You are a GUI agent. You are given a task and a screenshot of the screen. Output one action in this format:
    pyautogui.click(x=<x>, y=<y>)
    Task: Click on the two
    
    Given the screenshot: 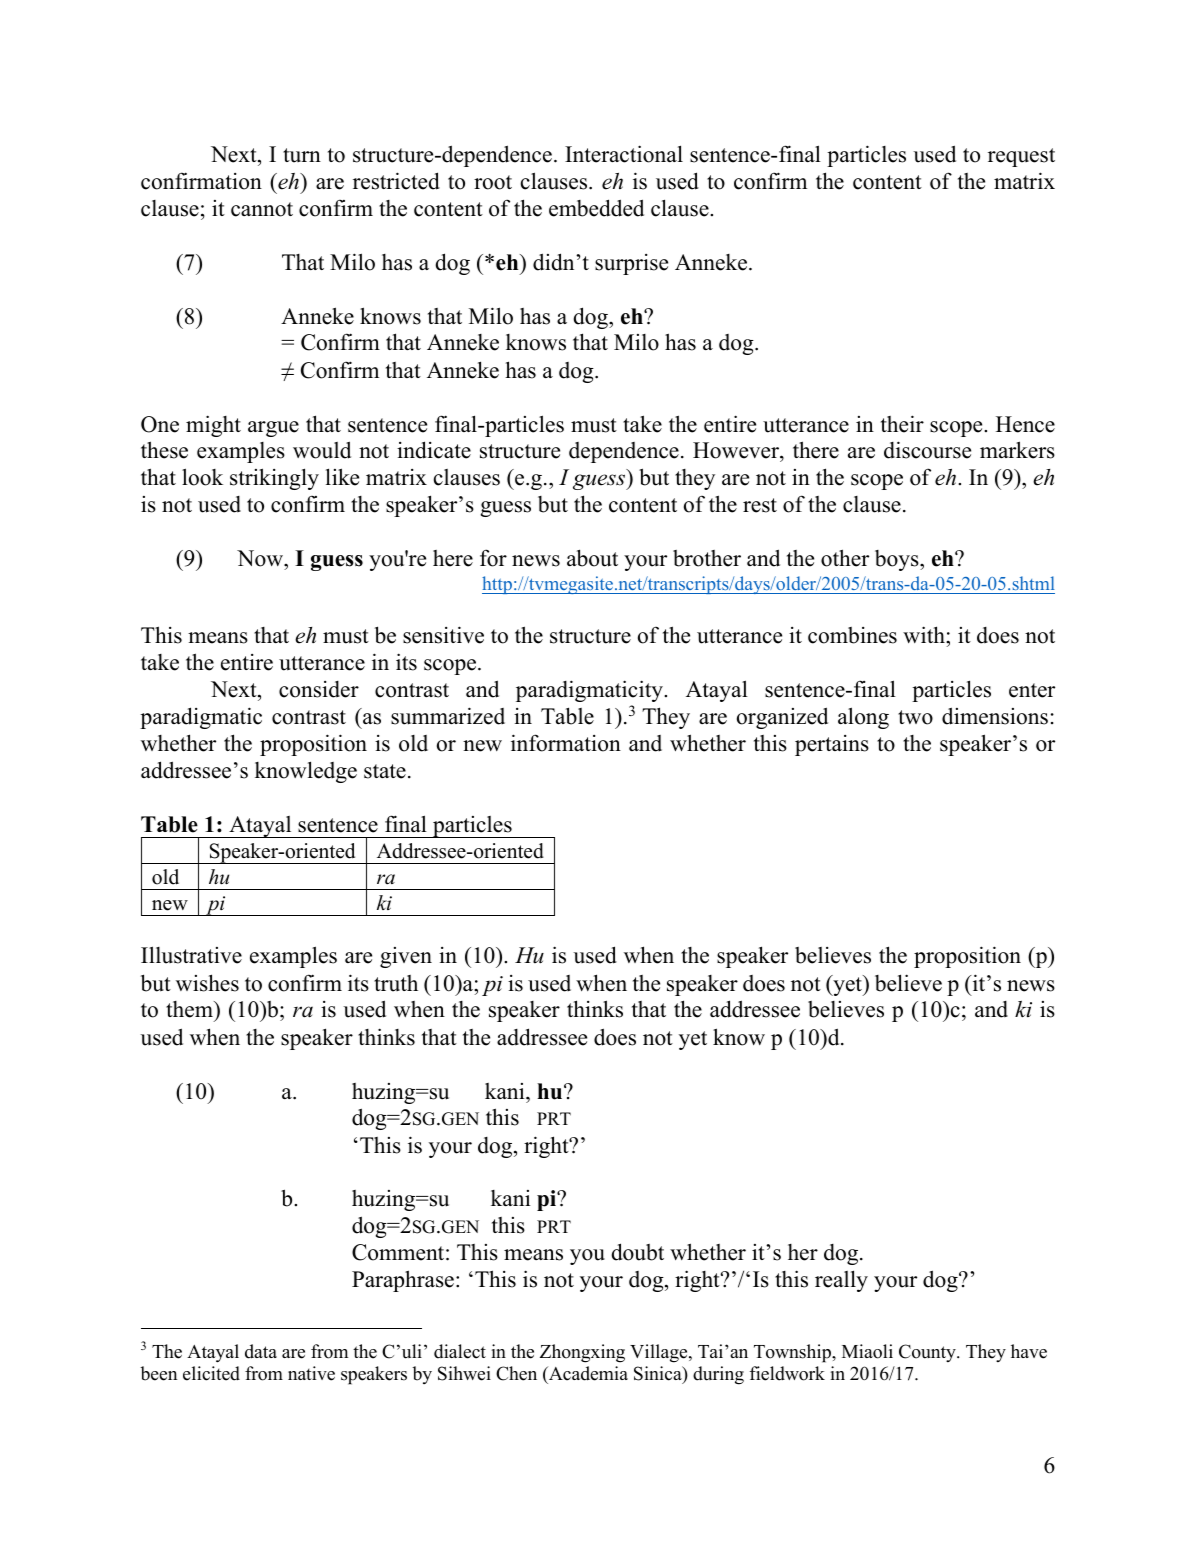 What is the action you would take?
    pyautogui.click(x=915, y=717)
